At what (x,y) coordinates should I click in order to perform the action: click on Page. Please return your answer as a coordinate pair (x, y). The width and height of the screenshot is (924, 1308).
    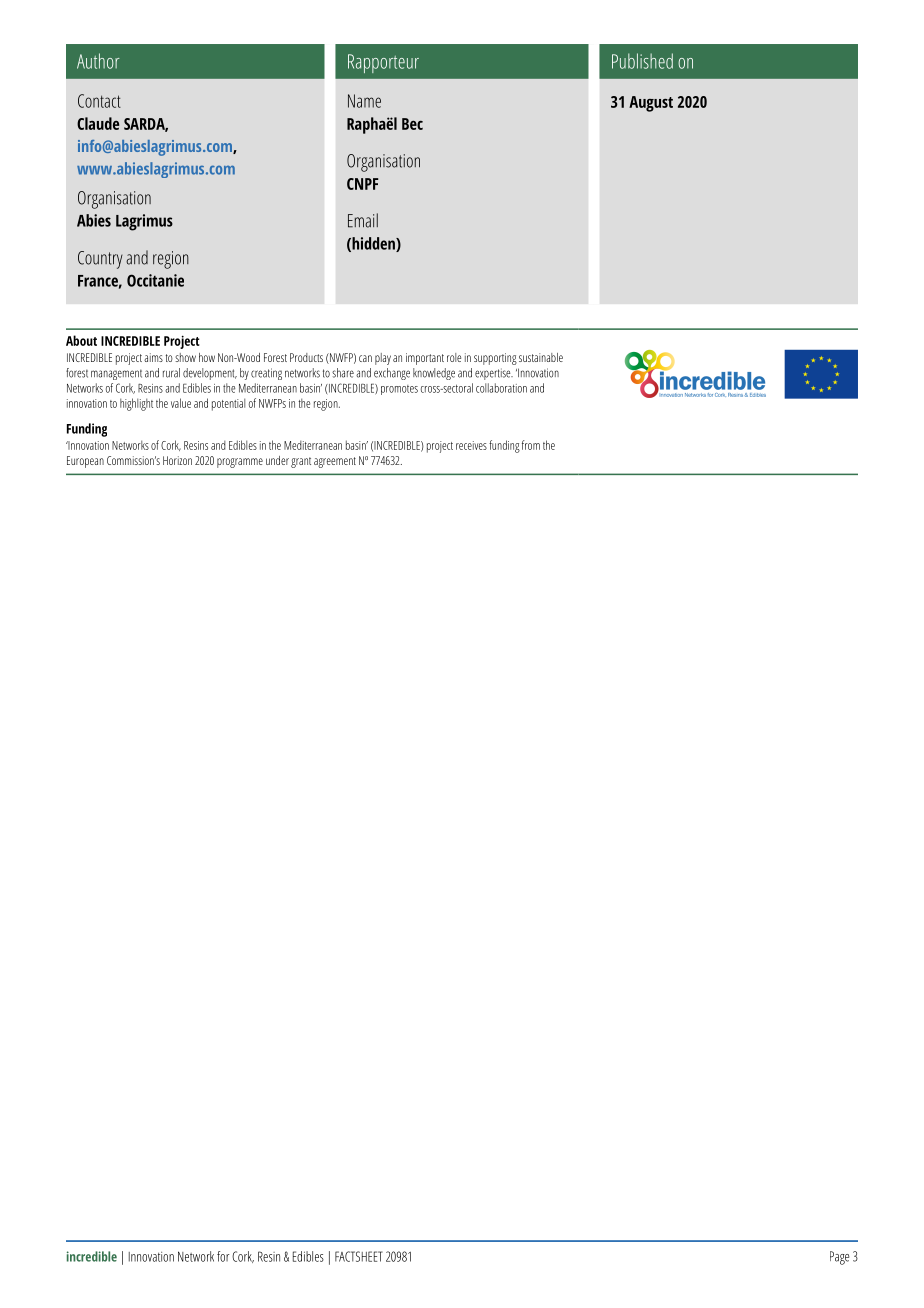
    Looking at the image, I should click on (839, 1258).
